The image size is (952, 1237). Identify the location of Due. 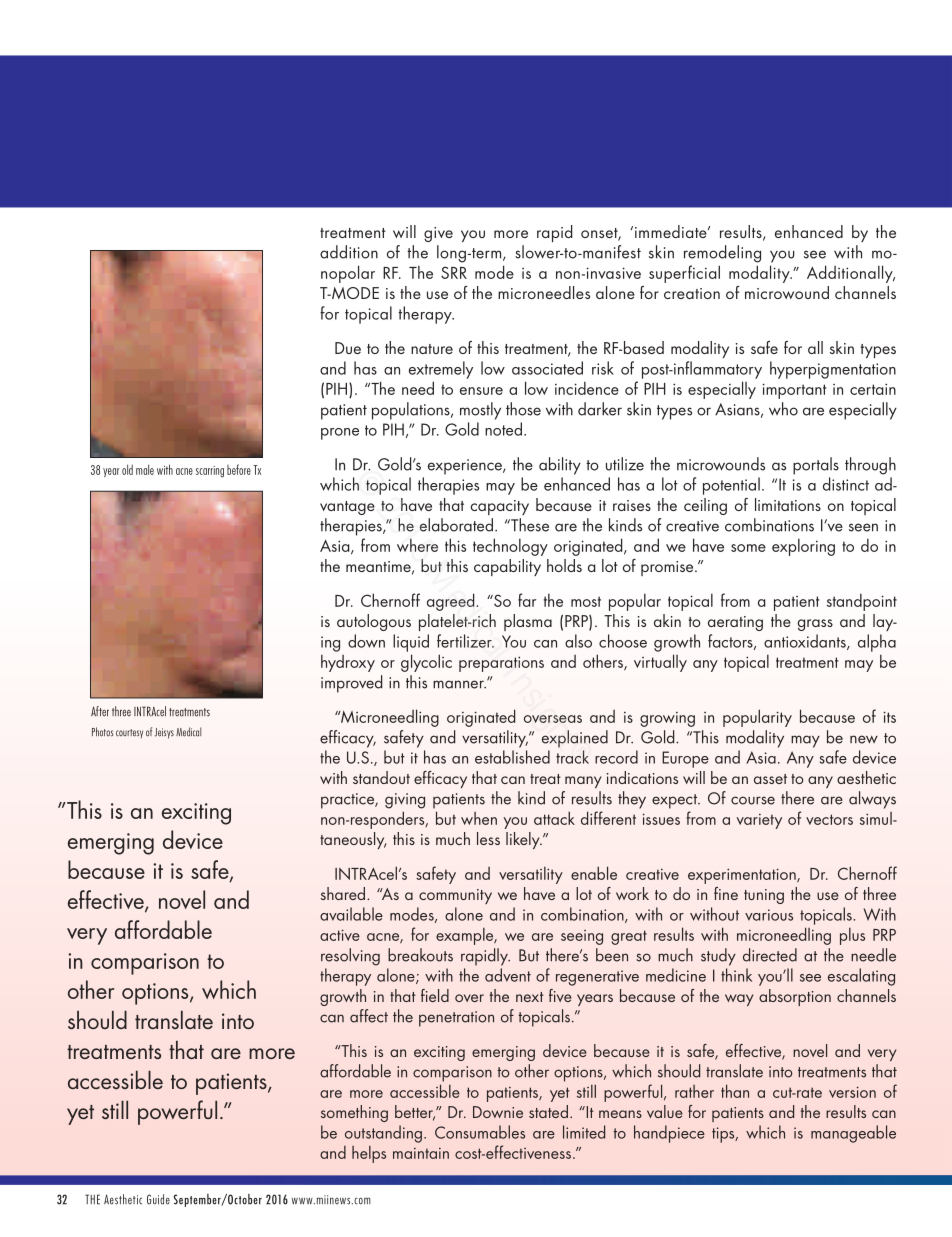
(348, 348).
